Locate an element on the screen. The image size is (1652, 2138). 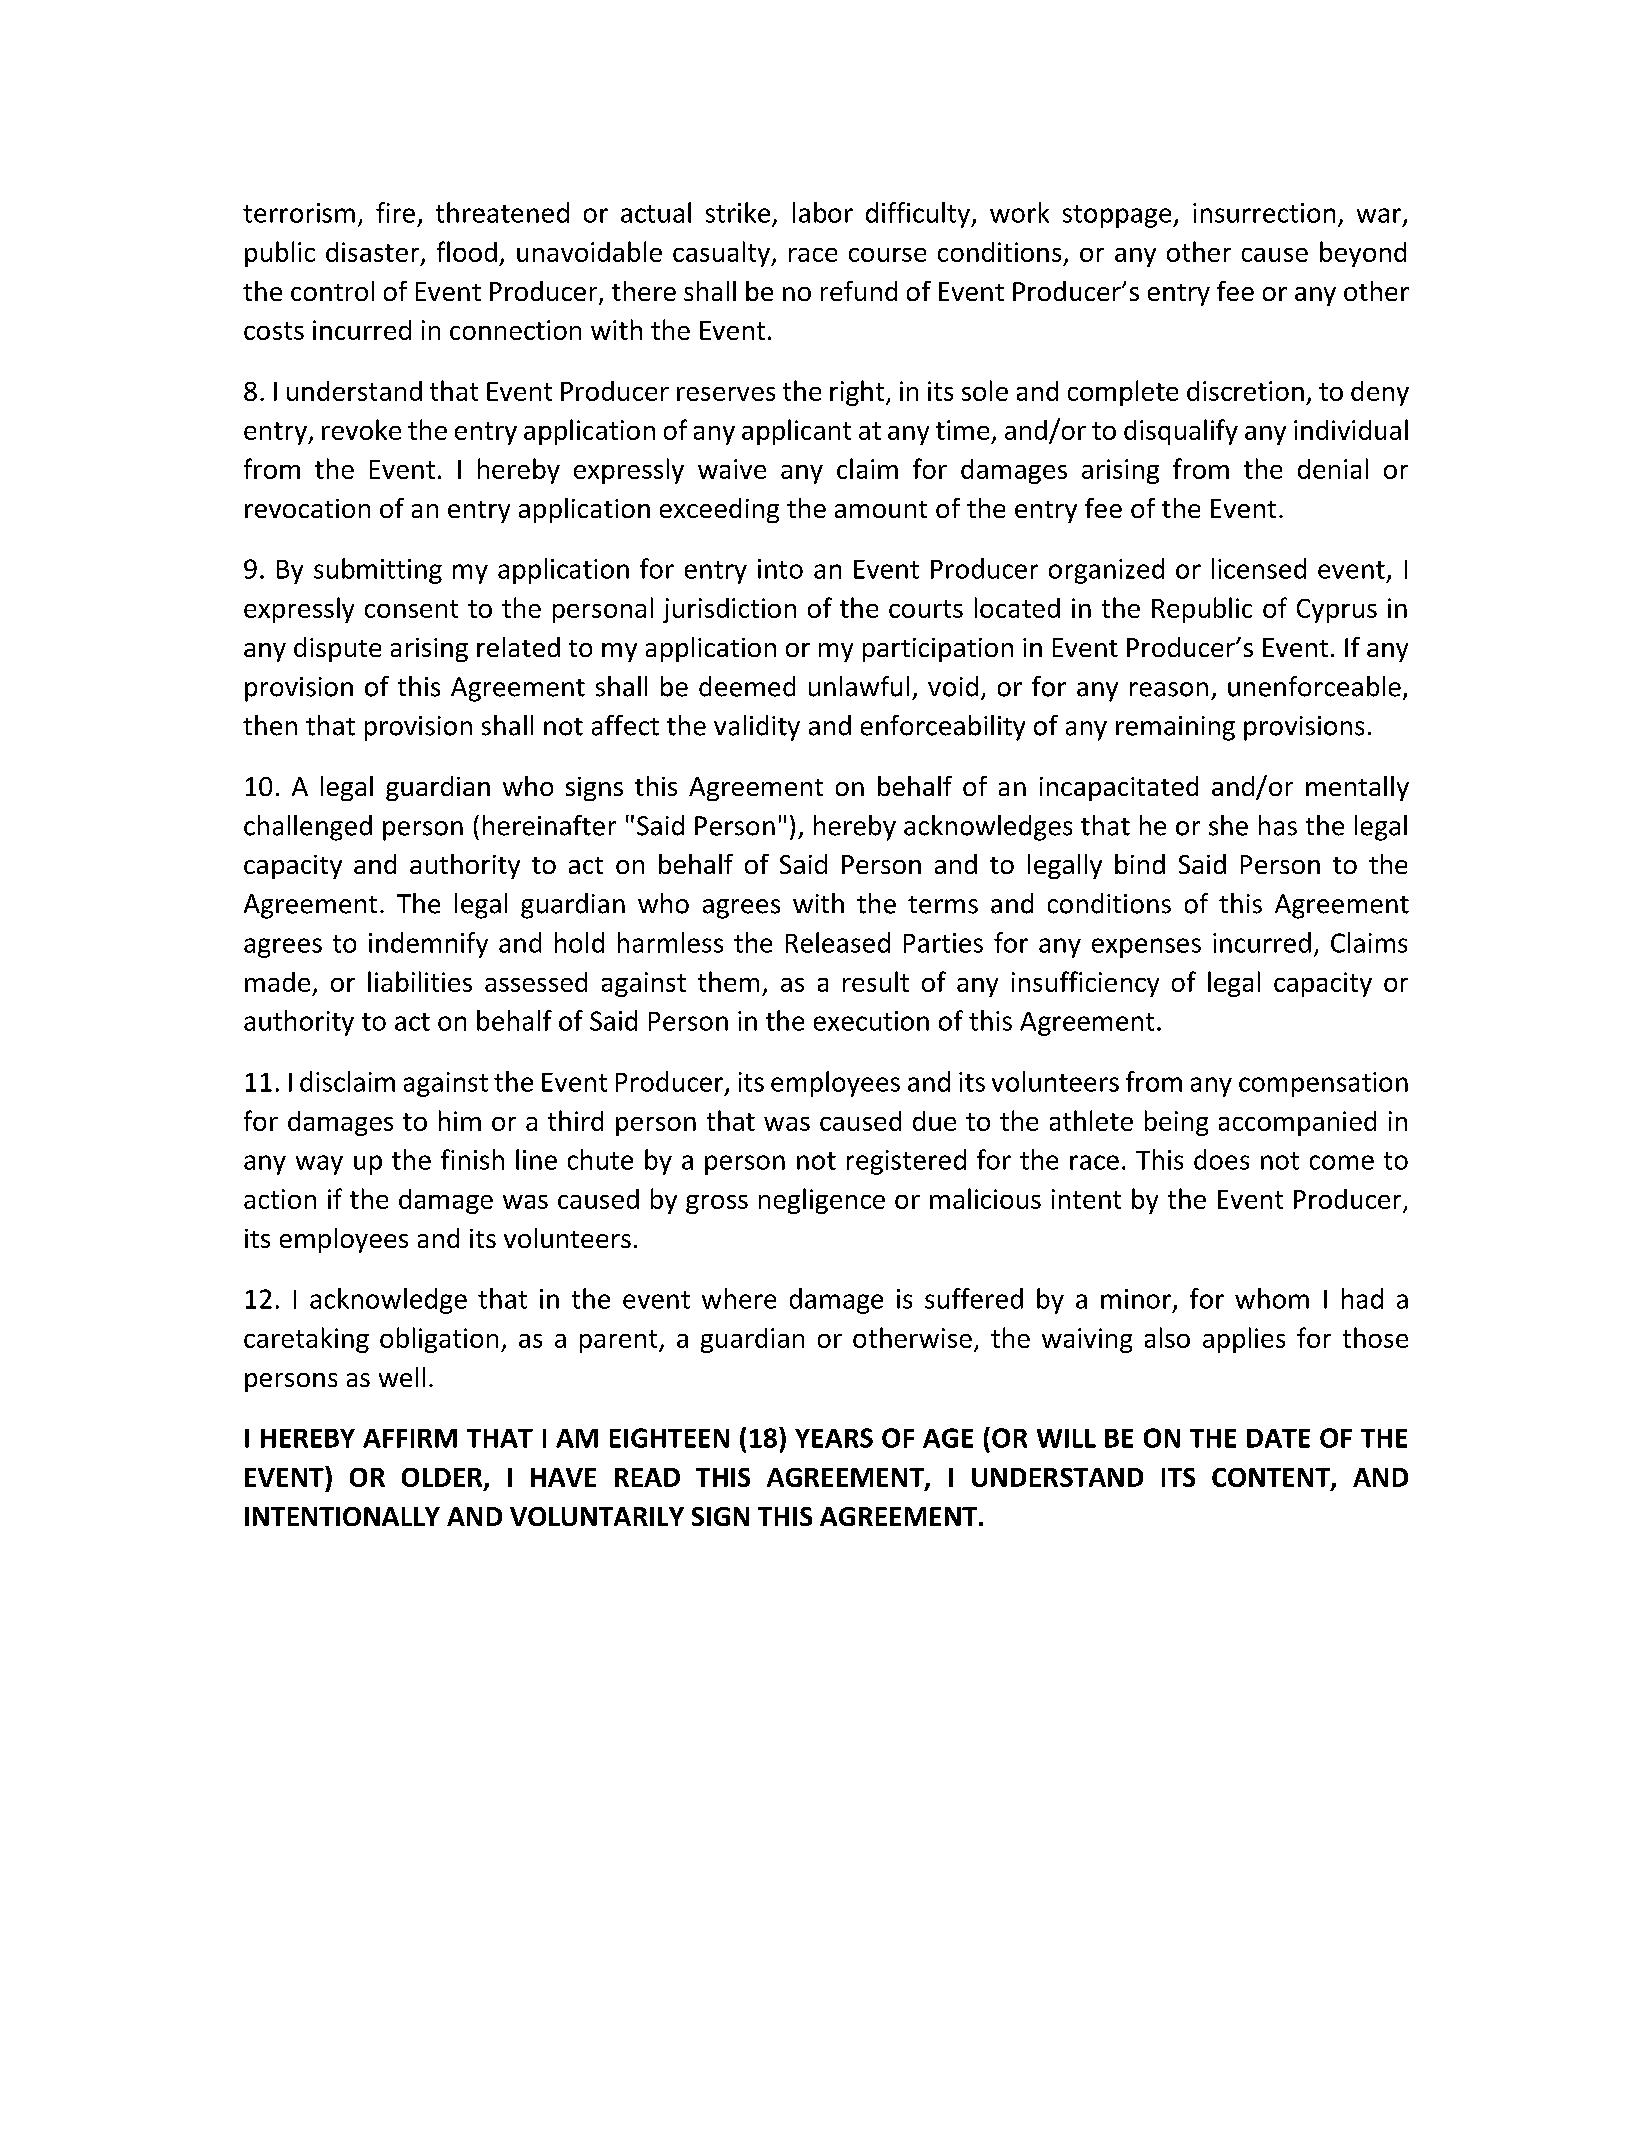
disaster is located at coordinates (374, 253).
